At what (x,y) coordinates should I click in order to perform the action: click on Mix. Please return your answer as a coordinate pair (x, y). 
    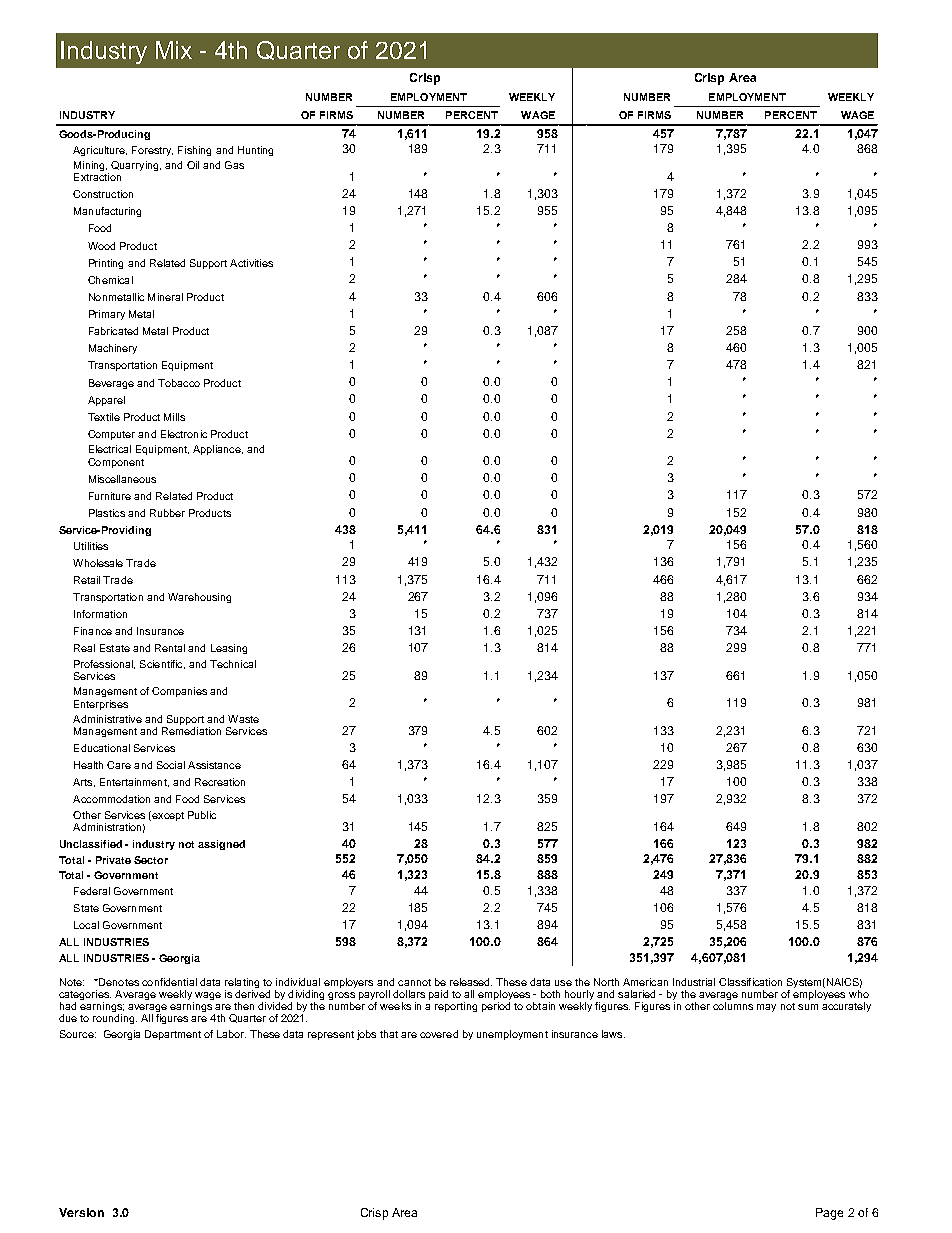
    Looking at the image, I should click on (174, 50).
